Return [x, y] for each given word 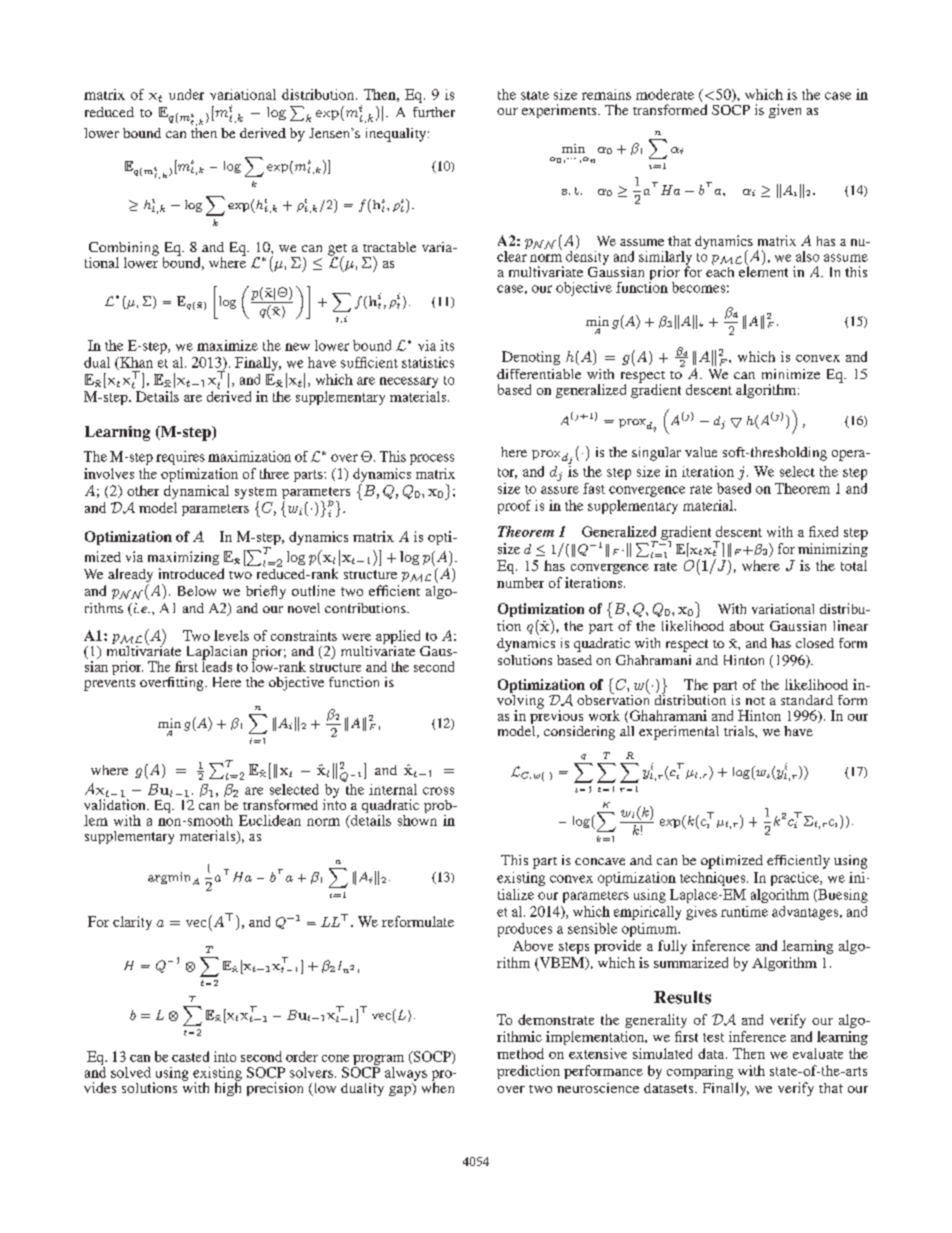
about [747, 625]
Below [197, 591]
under [186, 94]
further [434, 112]
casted [190, 1056]
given [785, 111]
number [520, 582]
